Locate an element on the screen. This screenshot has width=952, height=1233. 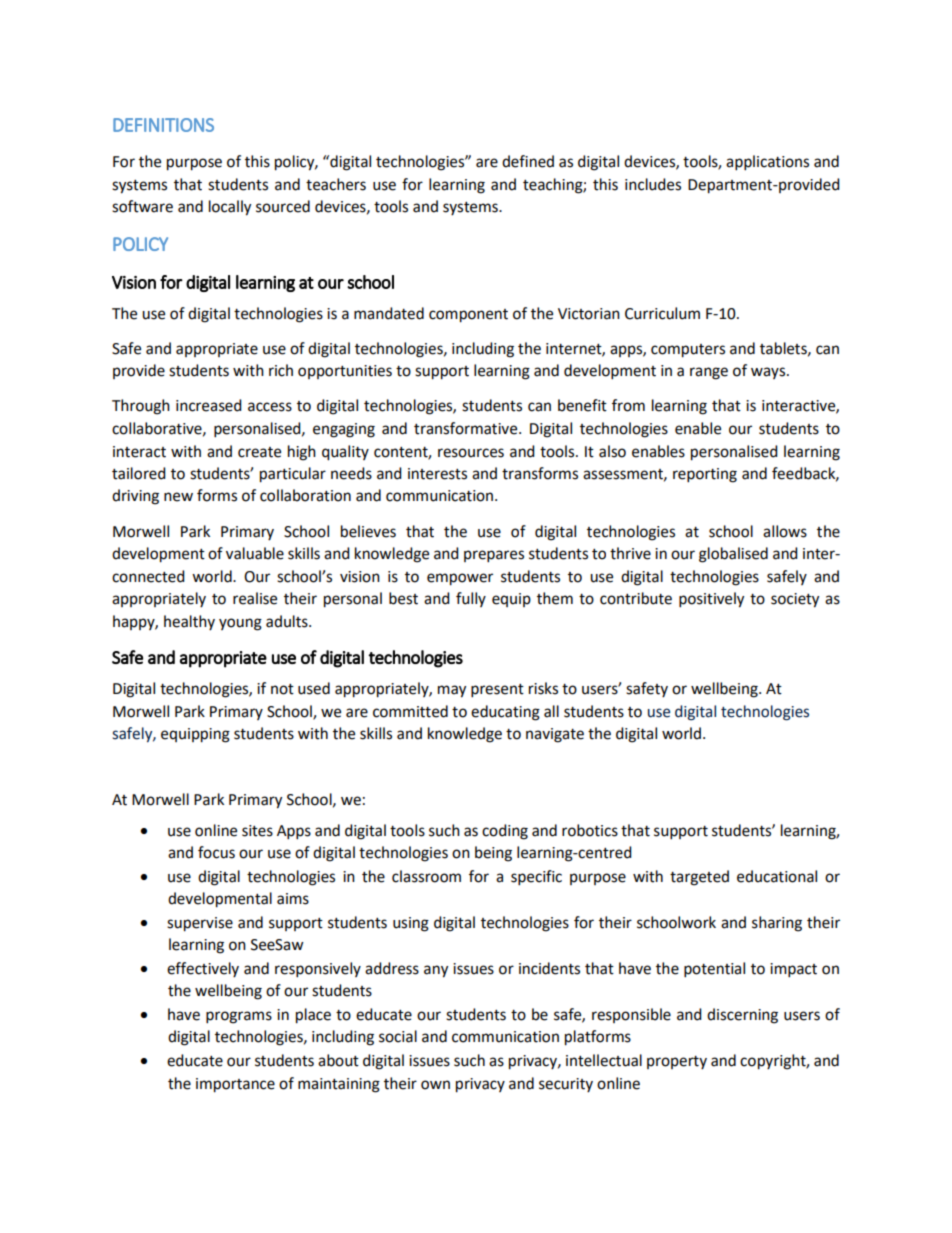
importance is located at coordinates (235, 1085).
